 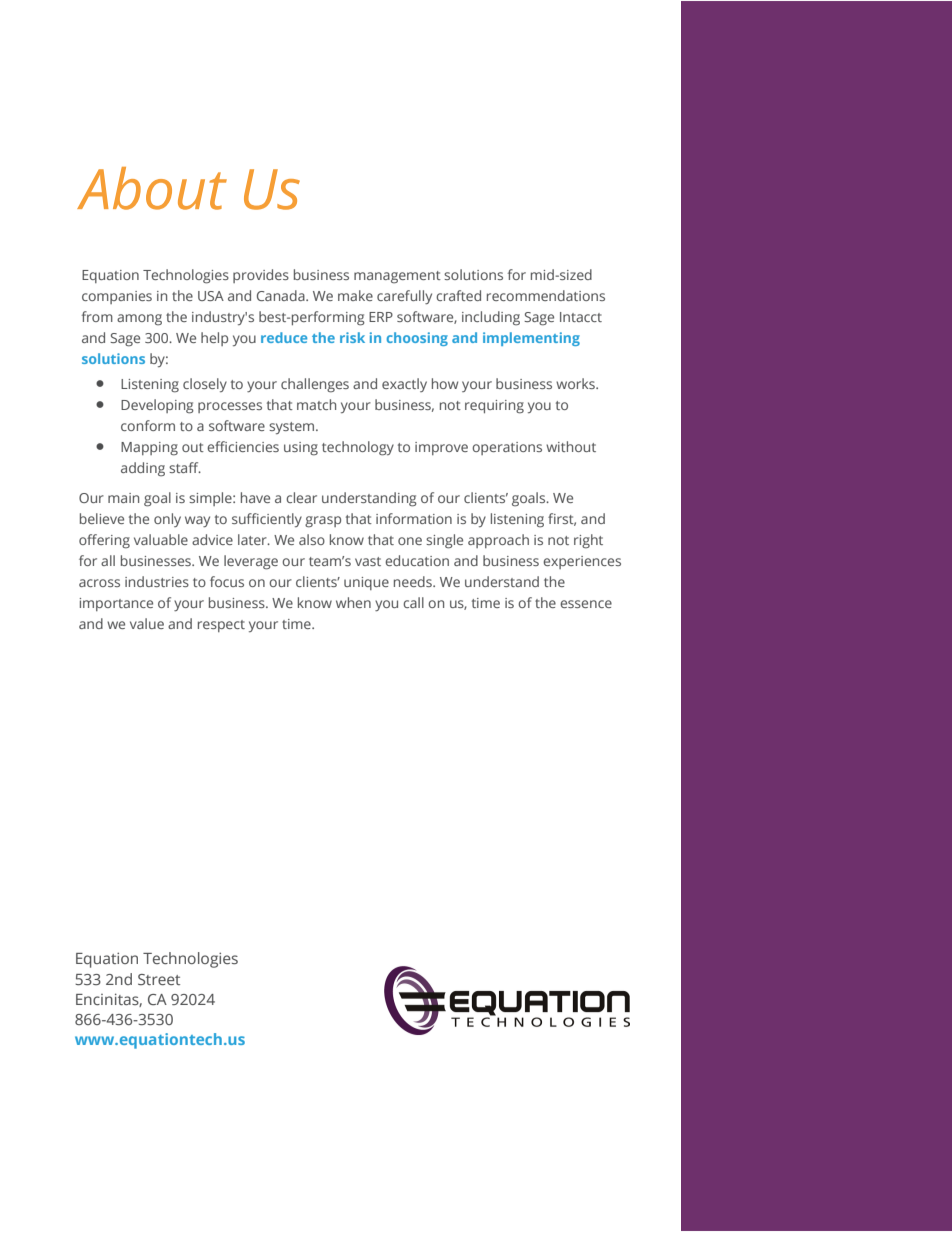 What do you see at coordinates (546, 295) in the screenshot?
I see `recommendations` at bounding box center [546, 295].
